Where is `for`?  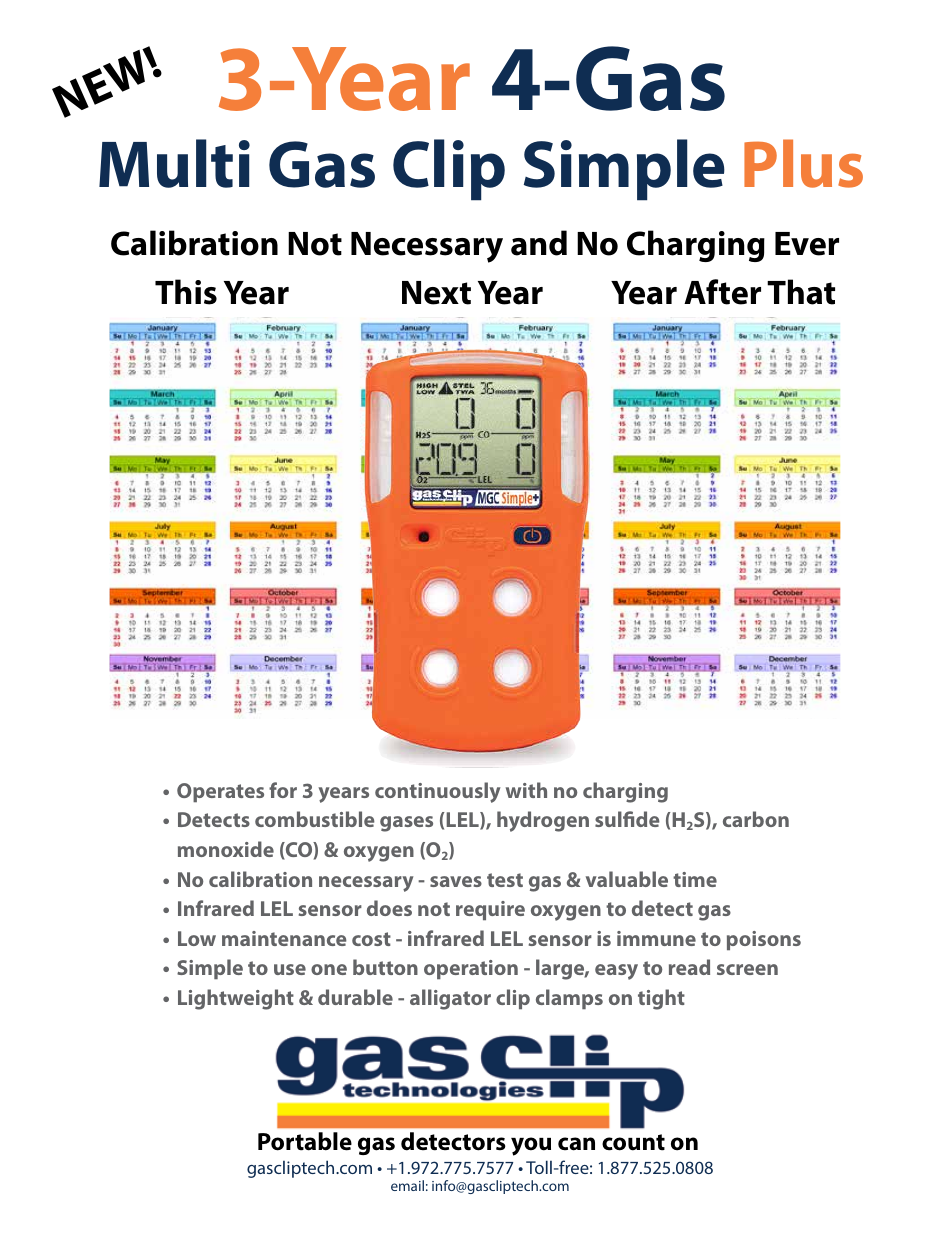
for is located at coordinates (283, 790).
